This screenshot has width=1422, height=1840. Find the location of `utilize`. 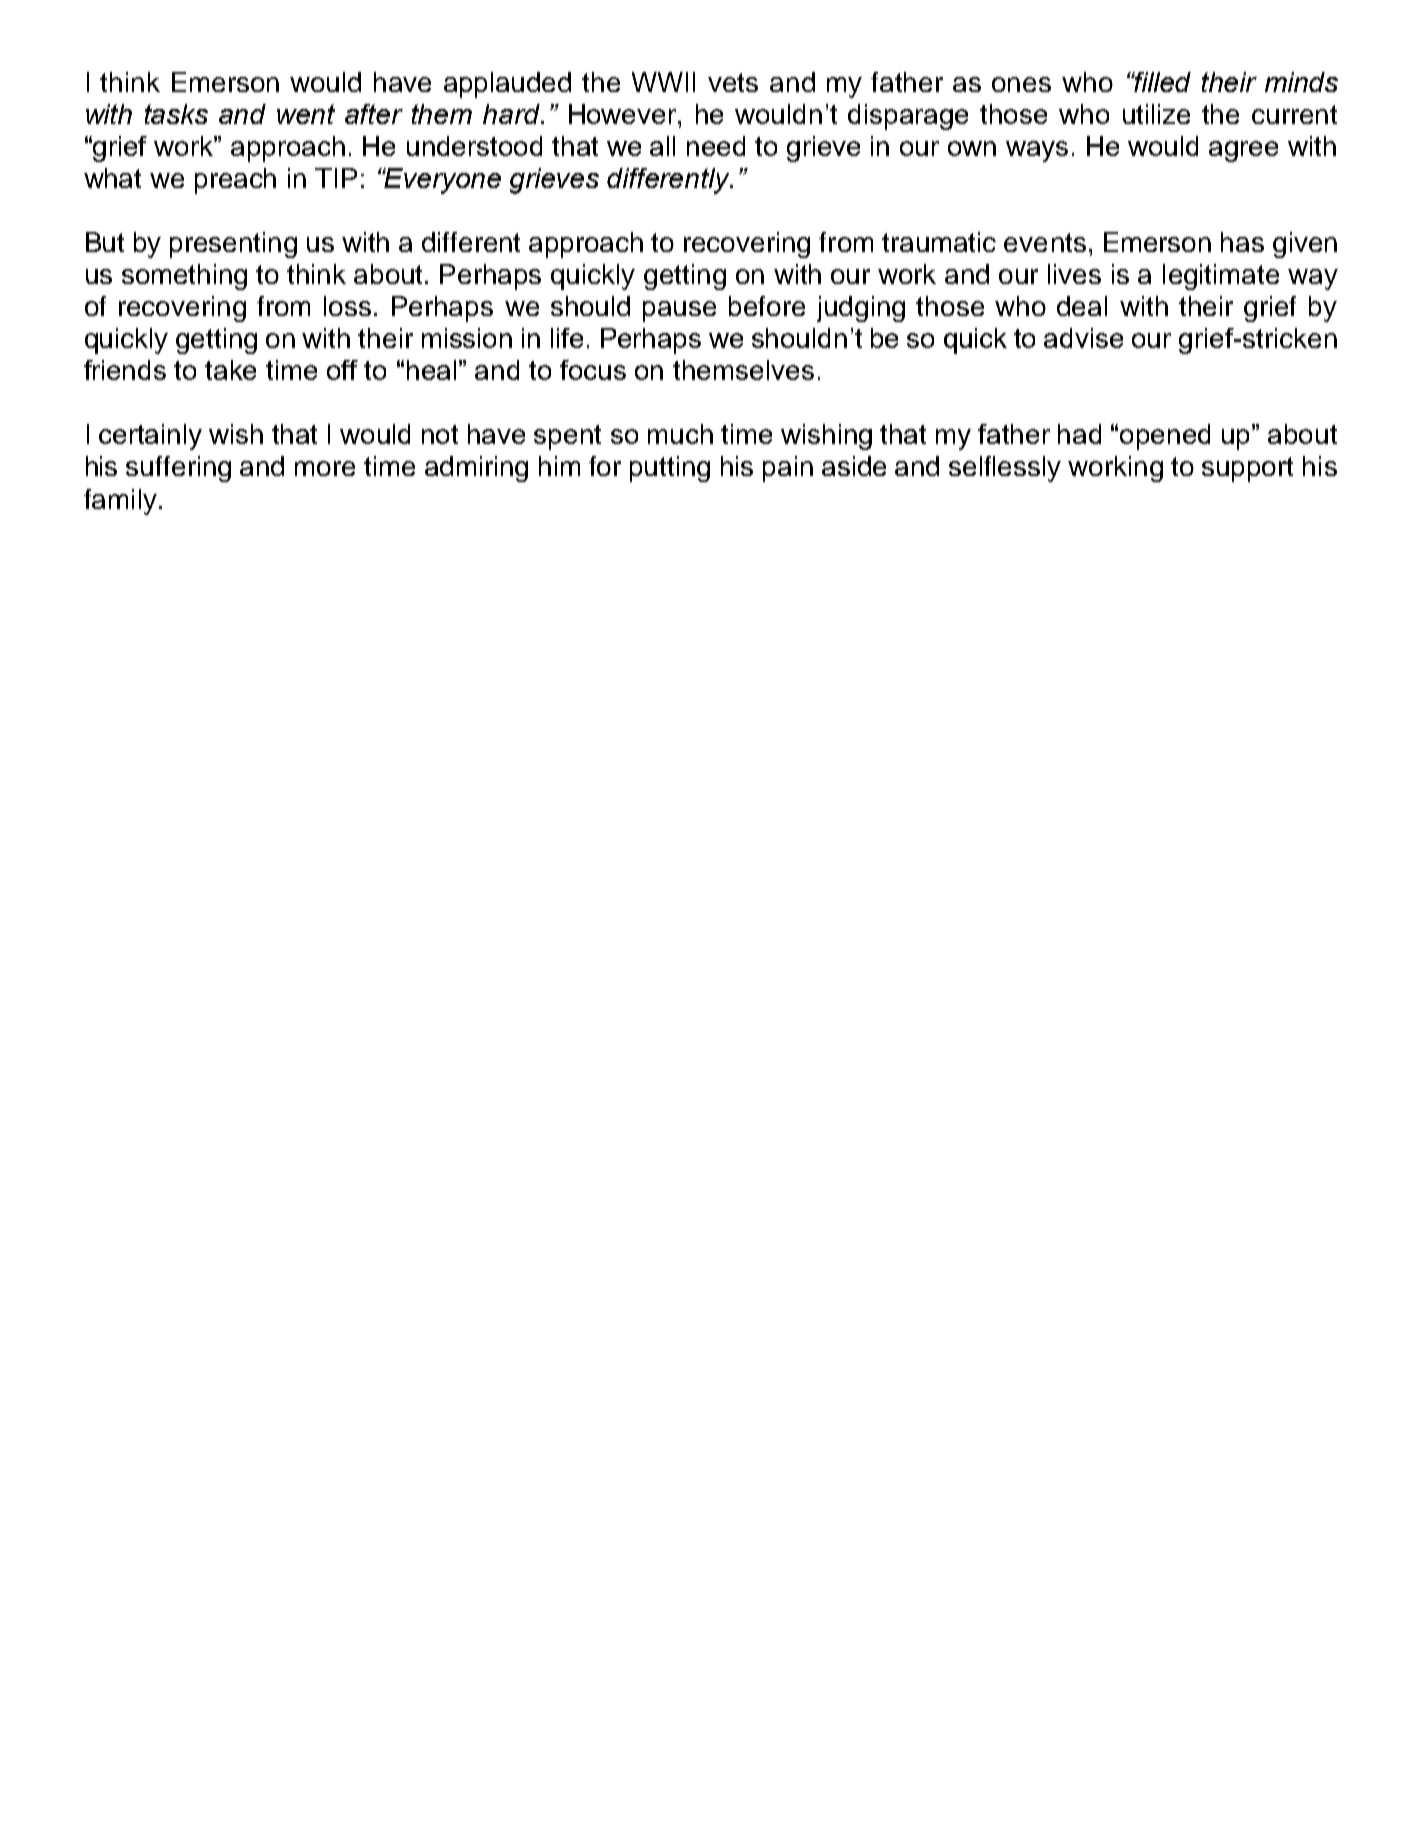

utilize is located at coordinates (1156, 114).
